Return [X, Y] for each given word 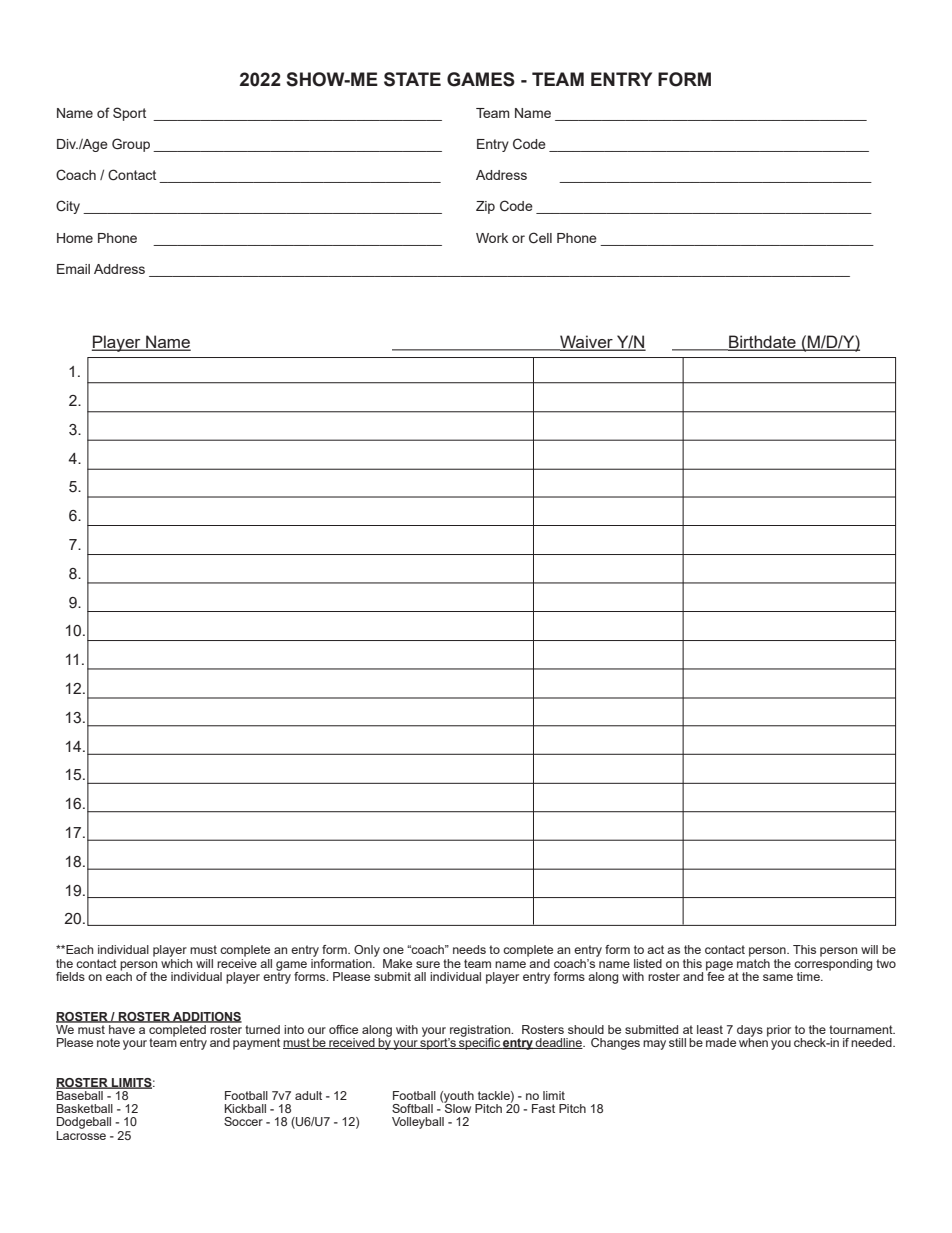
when [753, 1041]
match [753, 962]
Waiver [586, 343]
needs [469, 949]
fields [70, 976]
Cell [540, 238]
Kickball [245, 1108]
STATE [412, 79]
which [176, 962]
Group [131, 145]
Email [73, 269]
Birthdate [762, 343]
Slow [457, 1107]
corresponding [833, 964]
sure [428, 964]
